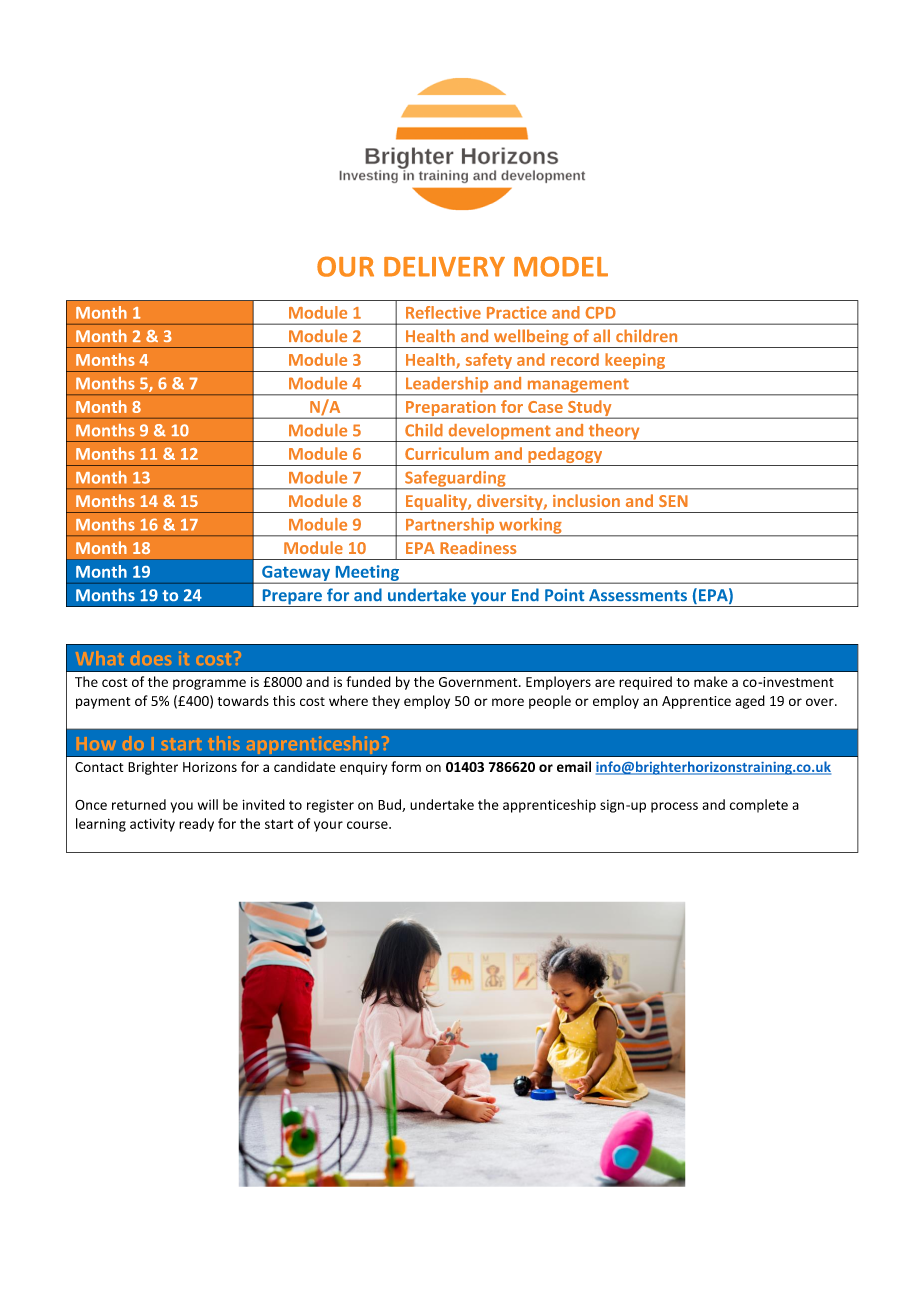 Image resolution: width=924 pixels, height=1308 pixels. Describe the element at coordinates (600, 313) in the screenshot. I see `CPD` at that location.
